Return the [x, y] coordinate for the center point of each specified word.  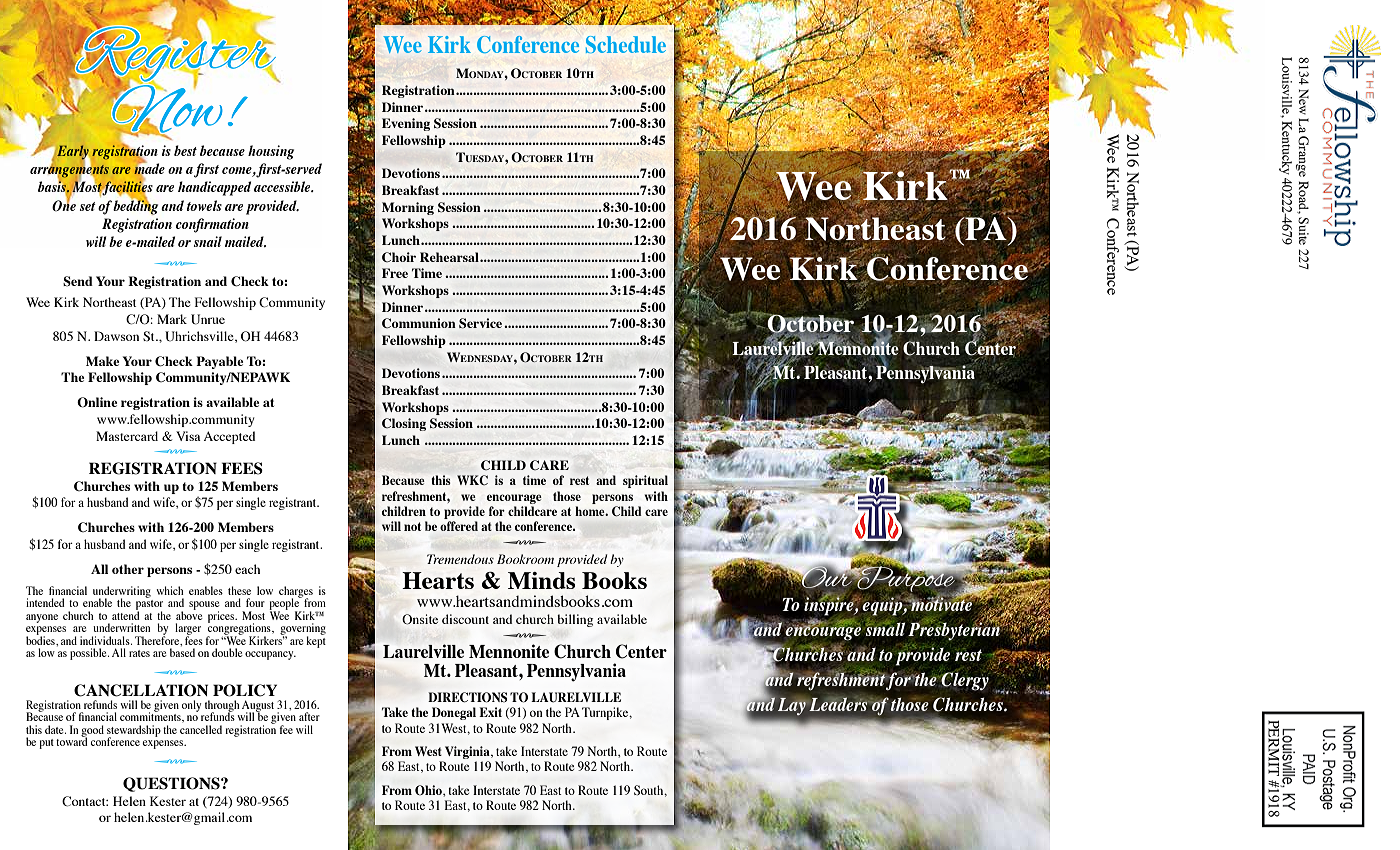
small [885, 628]
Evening [406, 124]
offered [459, 526]
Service [482, 323]
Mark [172, 319]
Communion [419, 323]
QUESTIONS [172, 784]
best [185, 150]
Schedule [626, 44]
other [128, 569]
